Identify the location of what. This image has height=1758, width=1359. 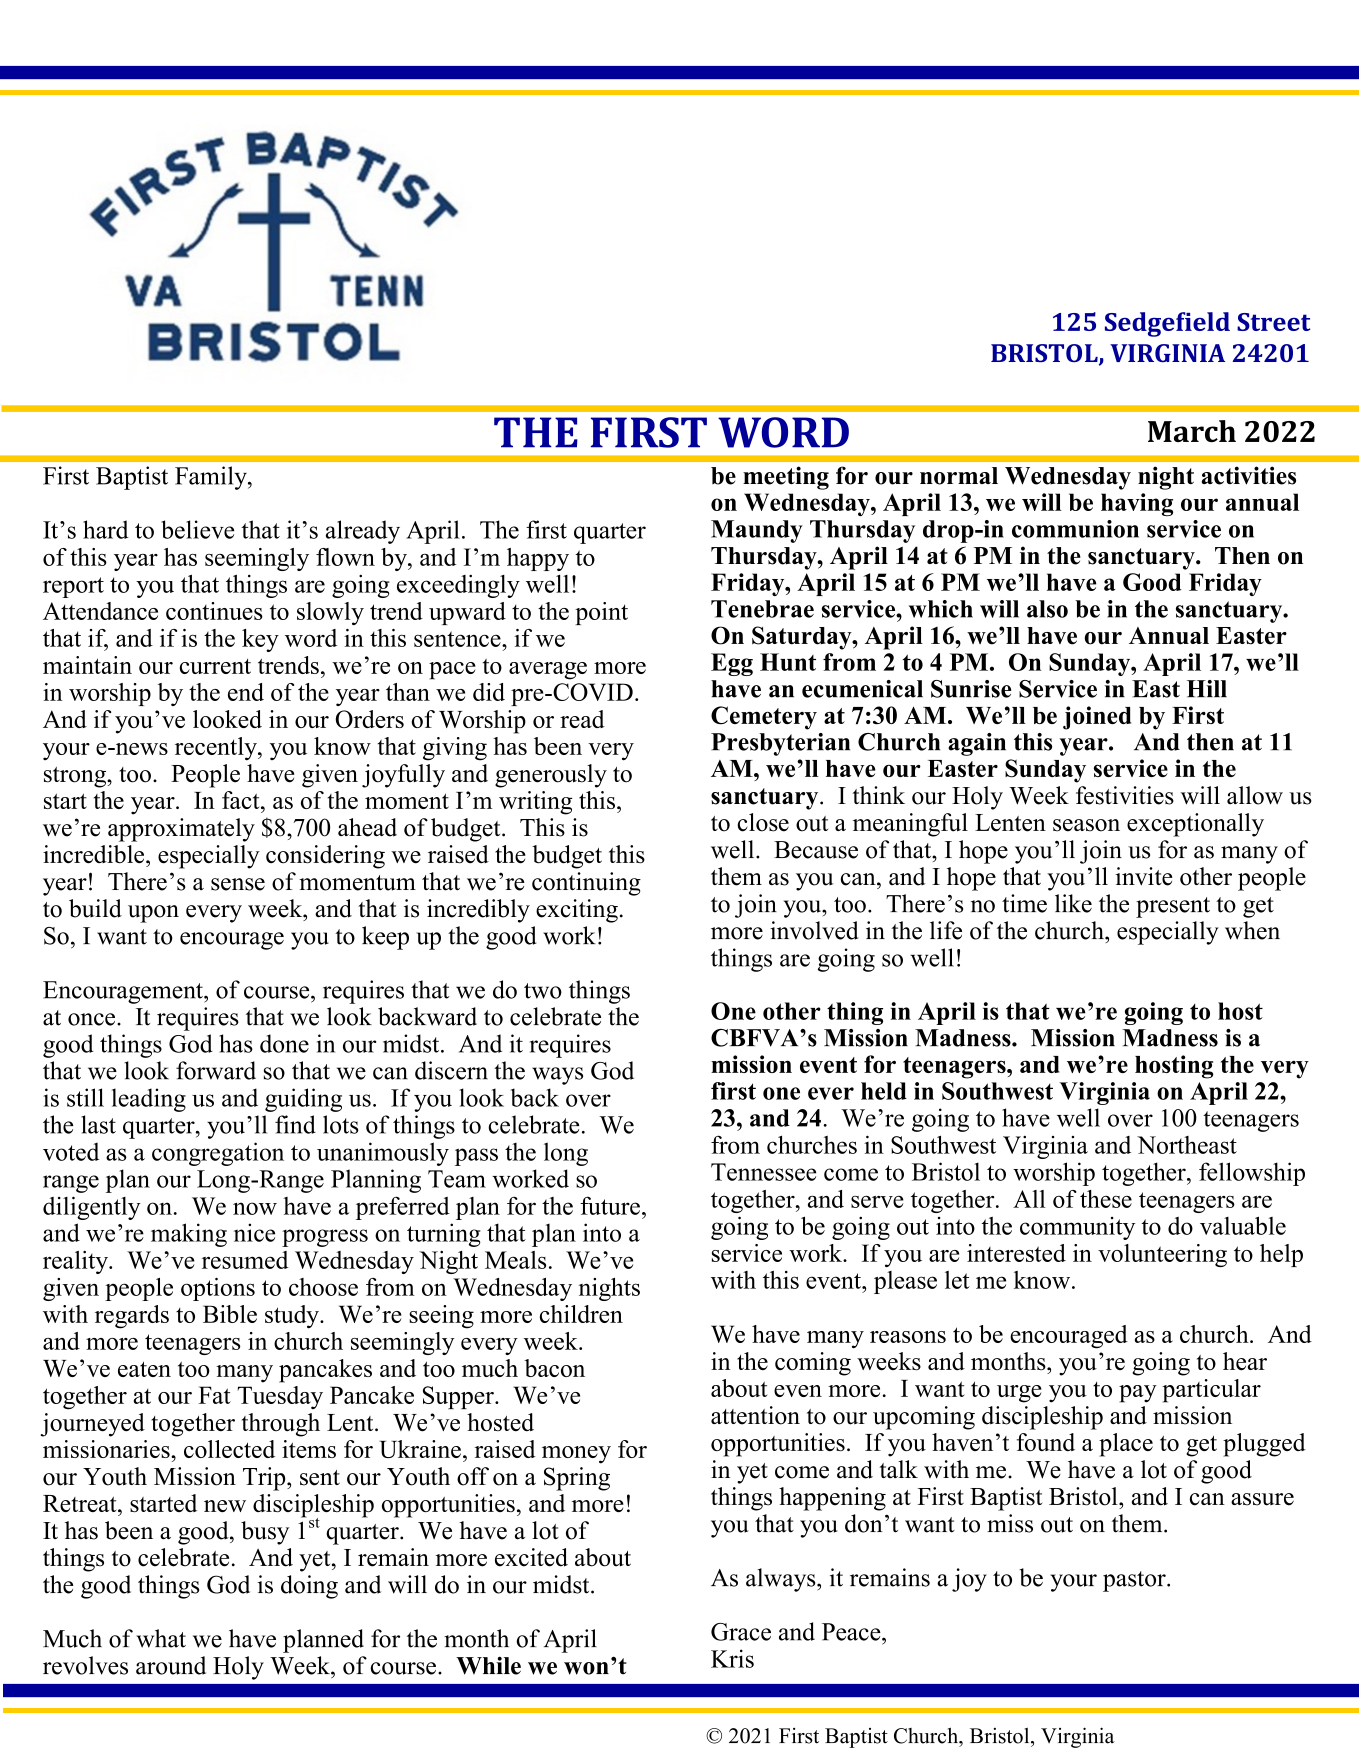
(161, 1638).
